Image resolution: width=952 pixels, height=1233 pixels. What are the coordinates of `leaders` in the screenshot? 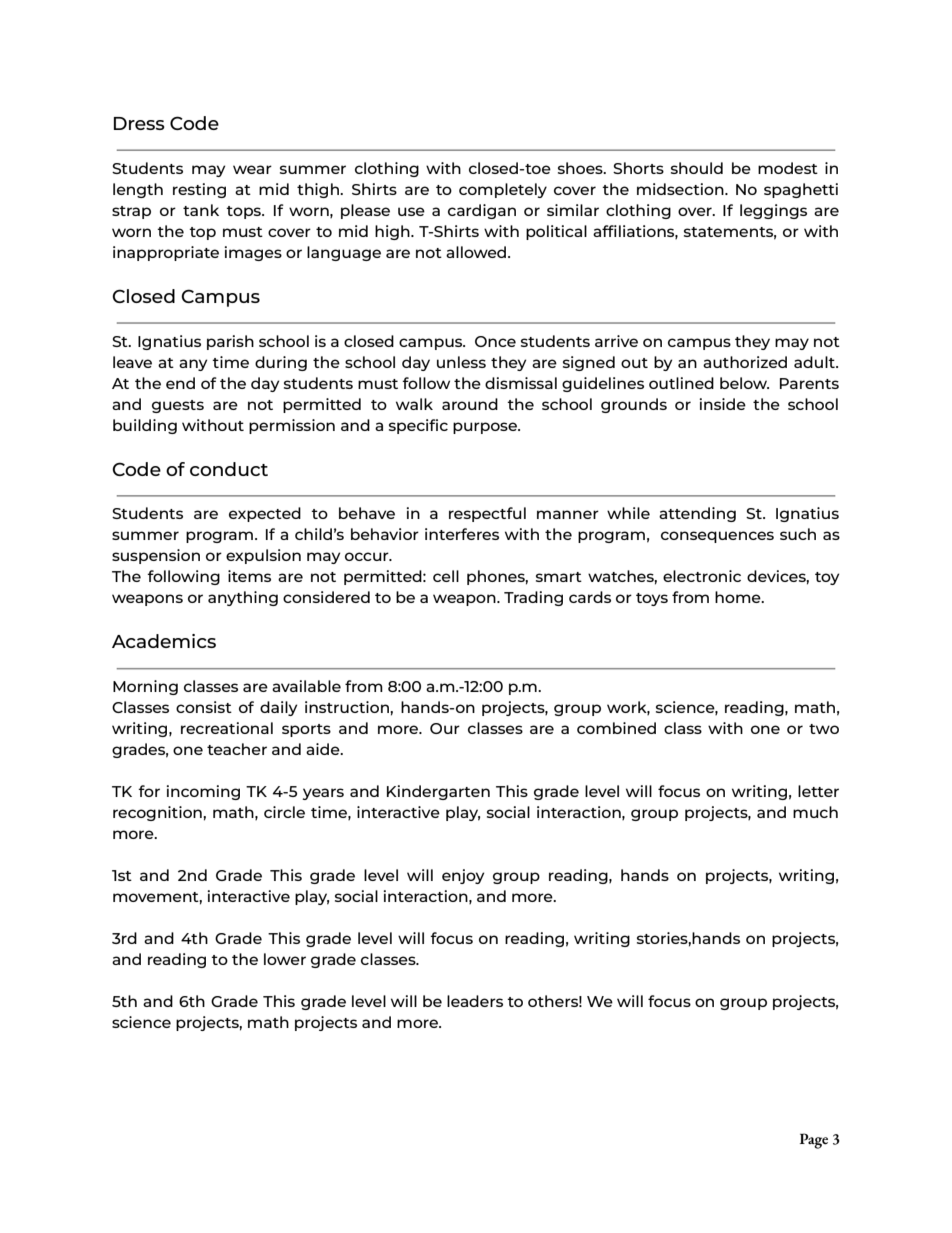 It's located at (475, 1001).
